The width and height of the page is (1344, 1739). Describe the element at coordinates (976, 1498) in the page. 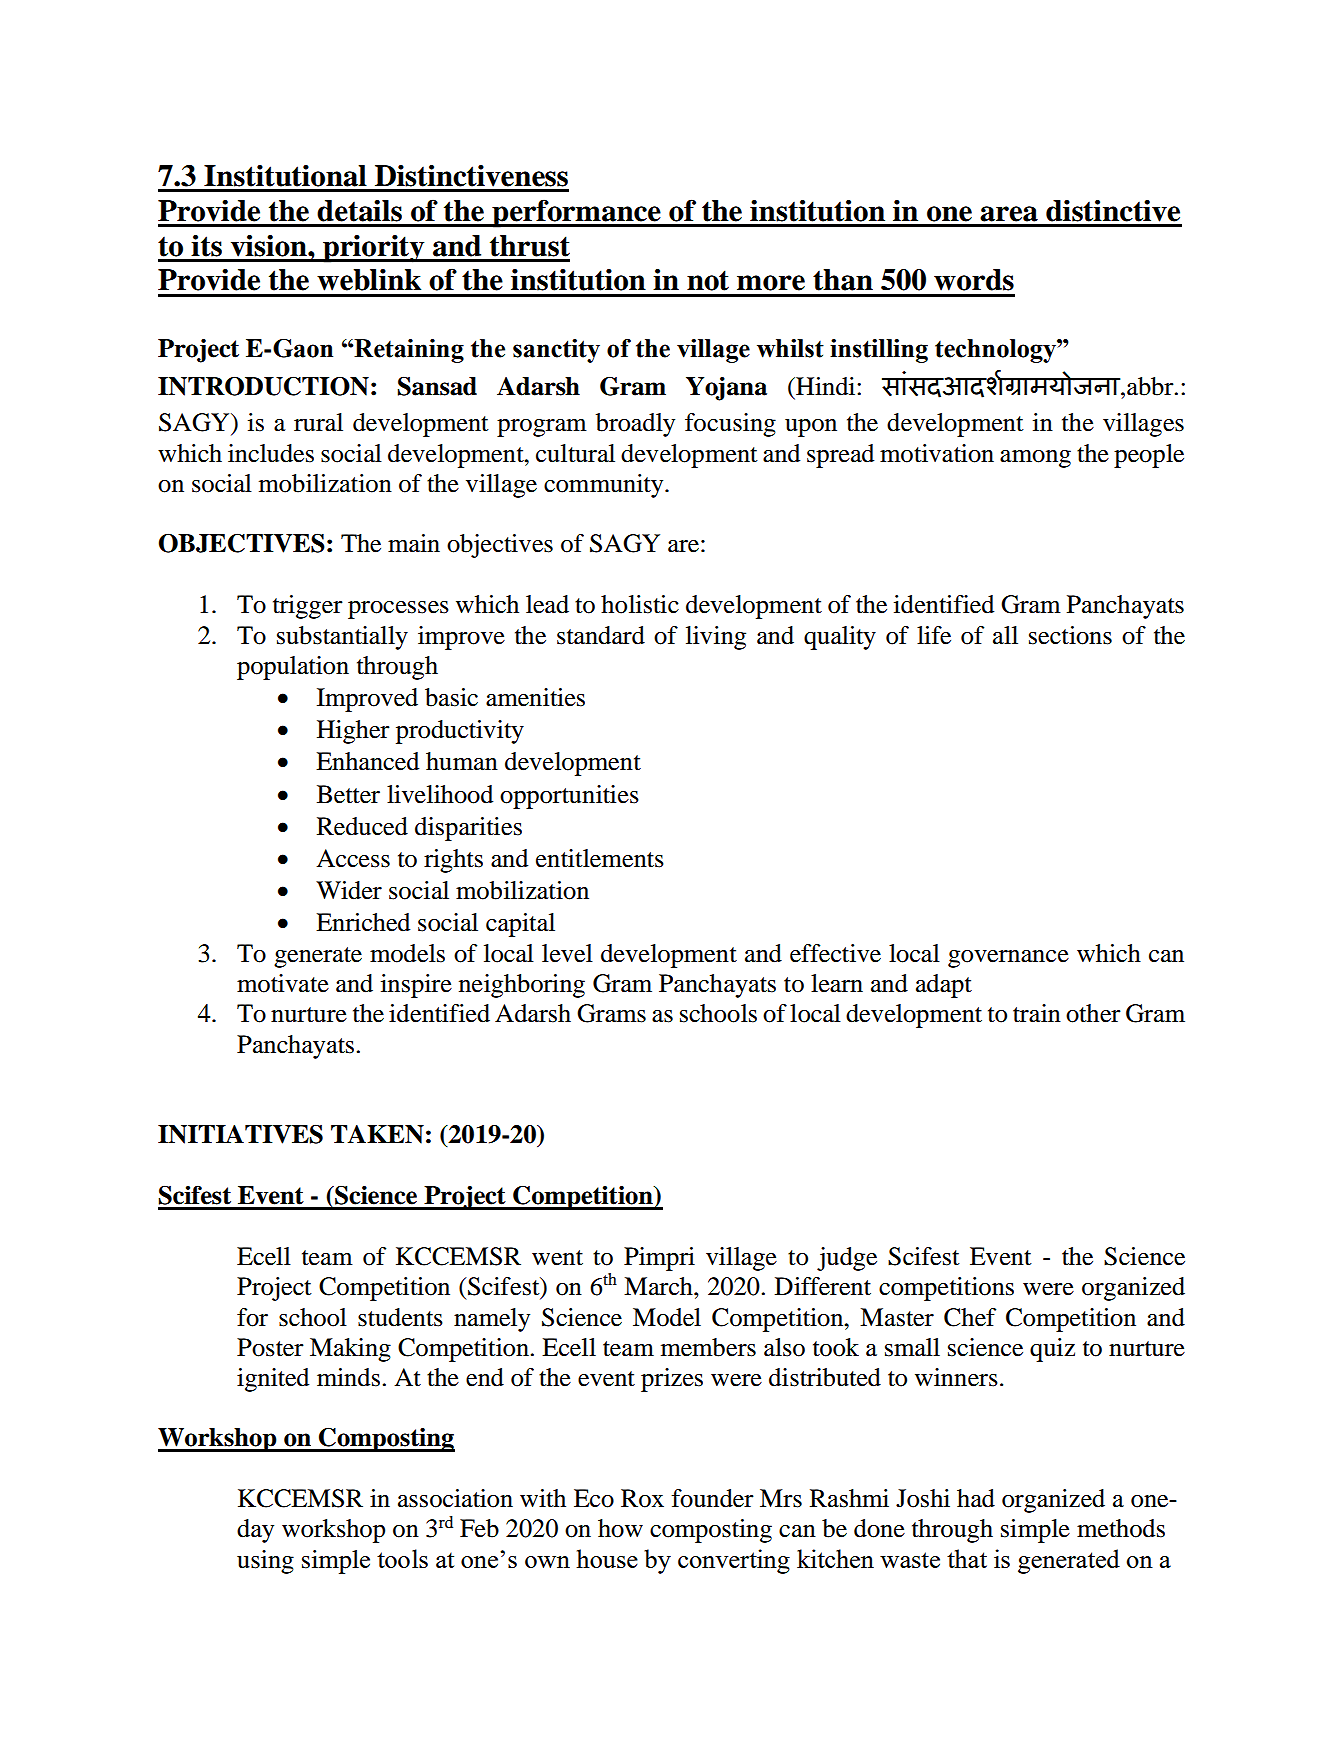

I see `had` at that location.
